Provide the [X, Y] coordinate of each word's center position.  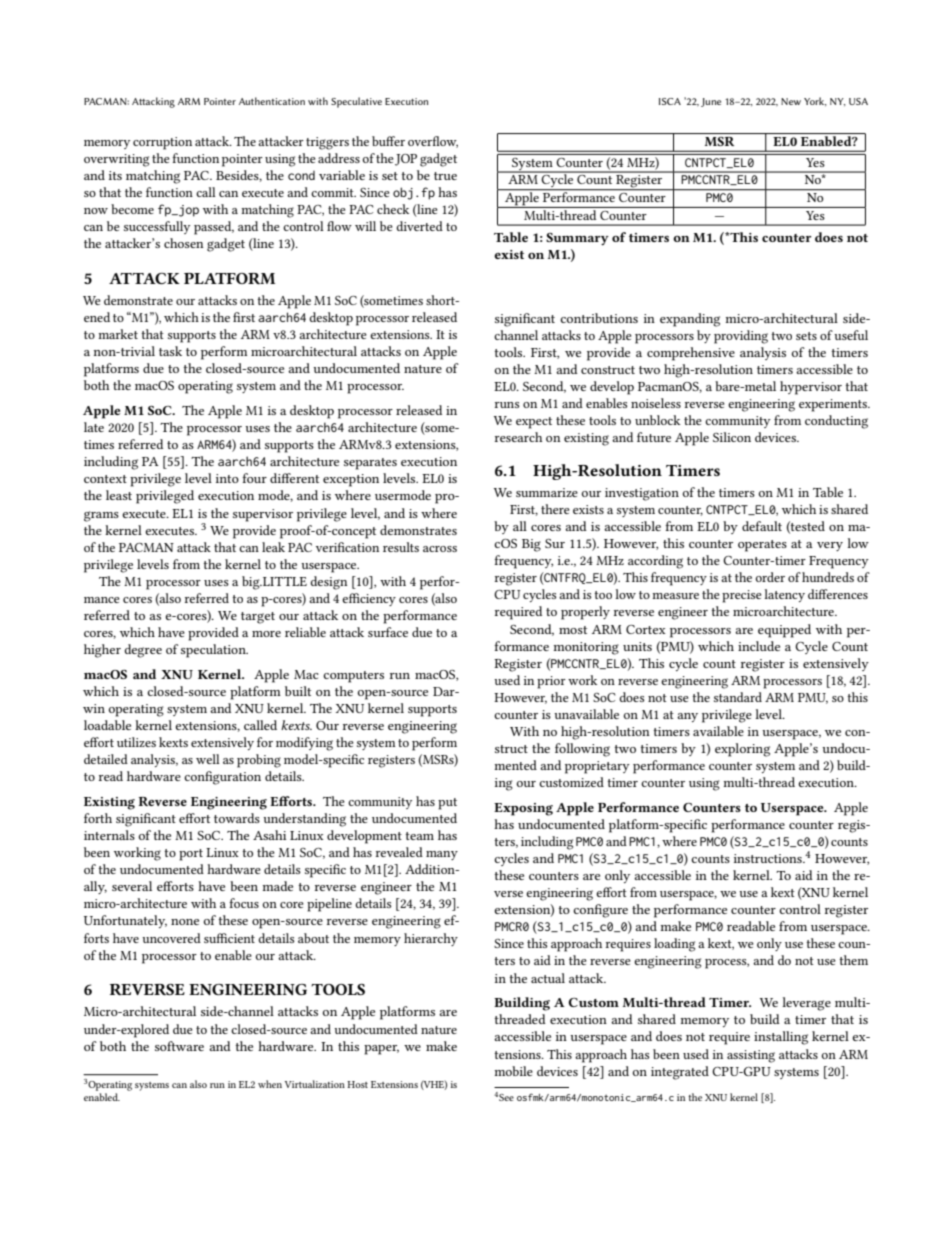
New [791, 101]
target [258, 618]
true [445, 176]
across [440, 549]
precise [742, 596]
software [179, 1046]
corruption [162, 143]
